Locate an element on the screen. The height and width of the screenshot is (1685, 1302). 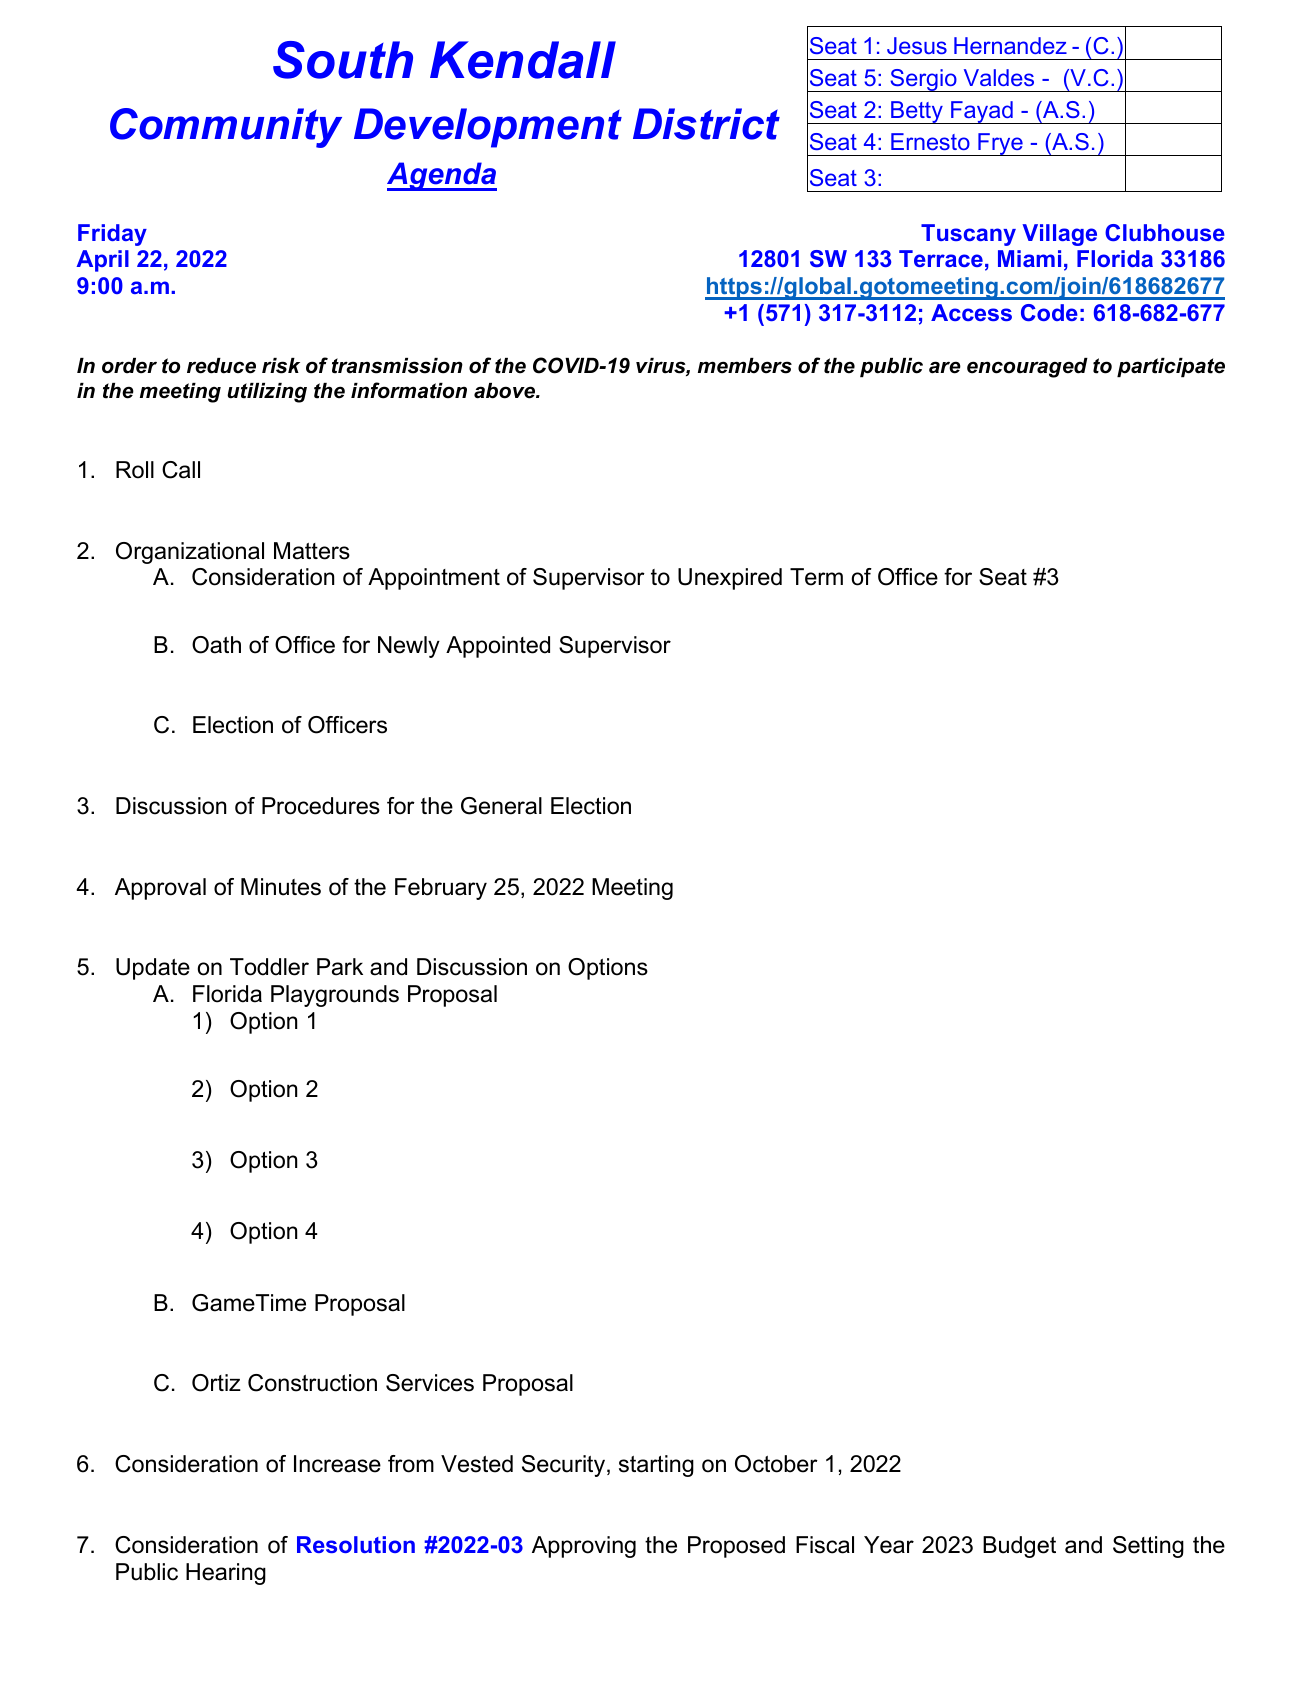
General is located at coordinates (501, 806).
